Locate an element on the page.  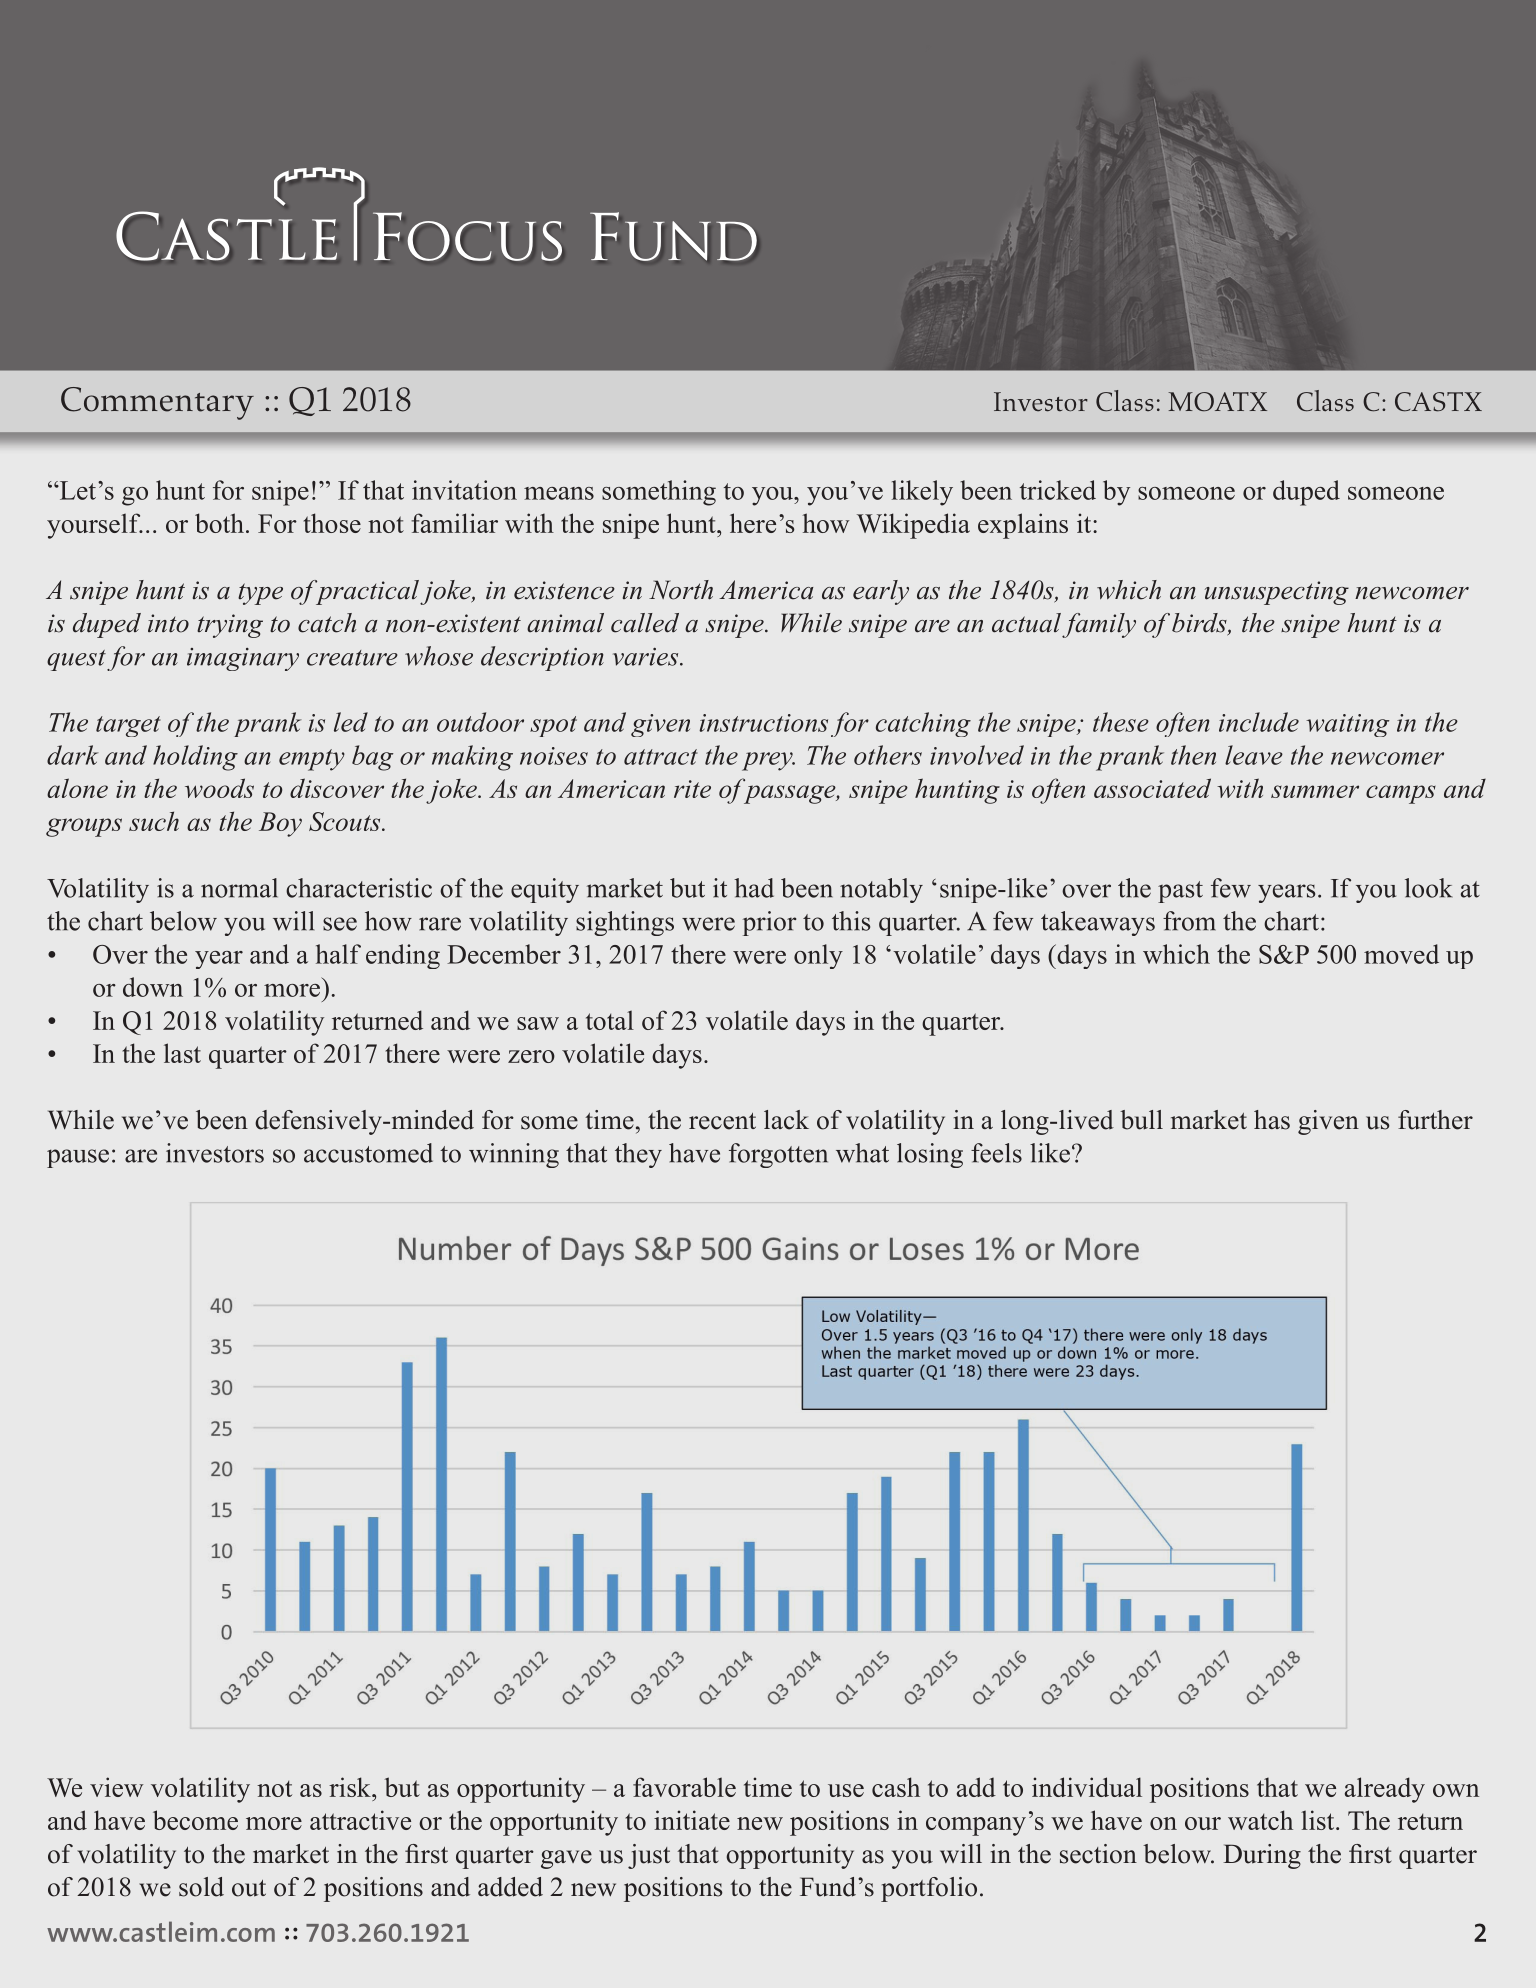
moved is located at coordinates (1401, 954).
